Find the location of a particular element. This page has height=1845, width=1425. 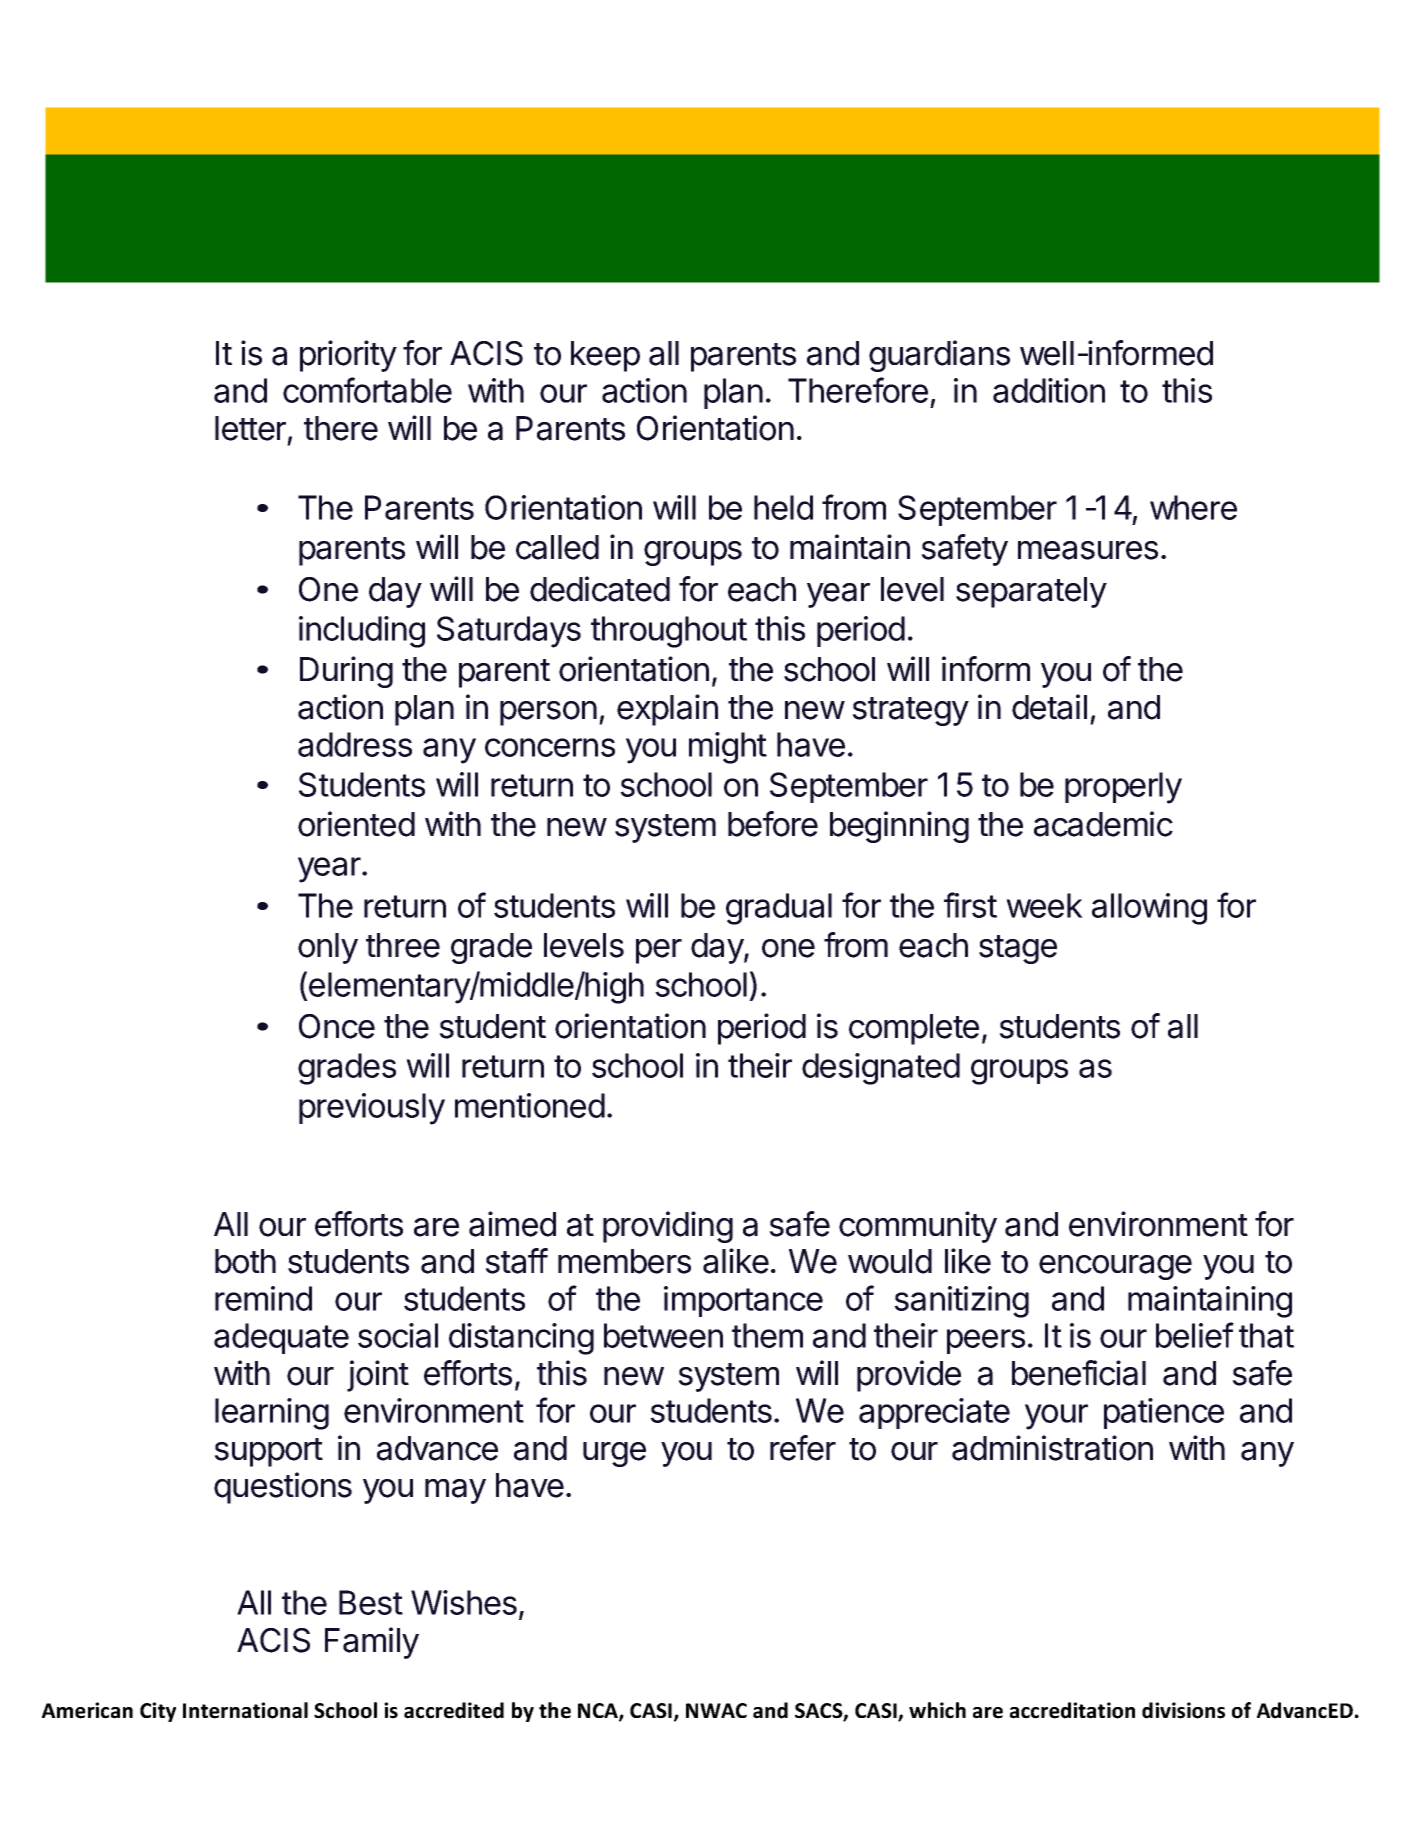

International is located at coordinates (245, 1710).
